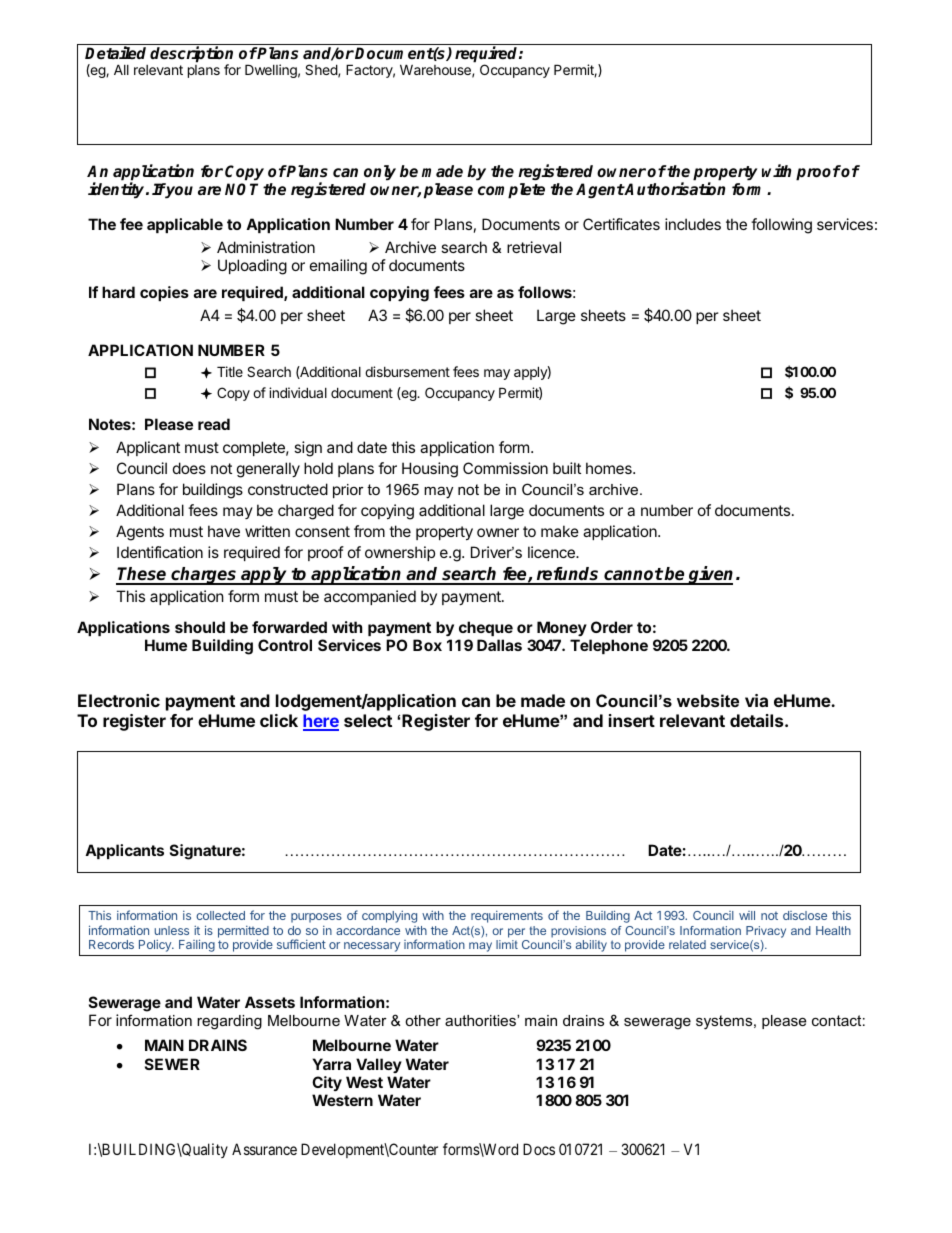 The image size is (952, 1233). I want to click on Detailed, so click(115, 53).
